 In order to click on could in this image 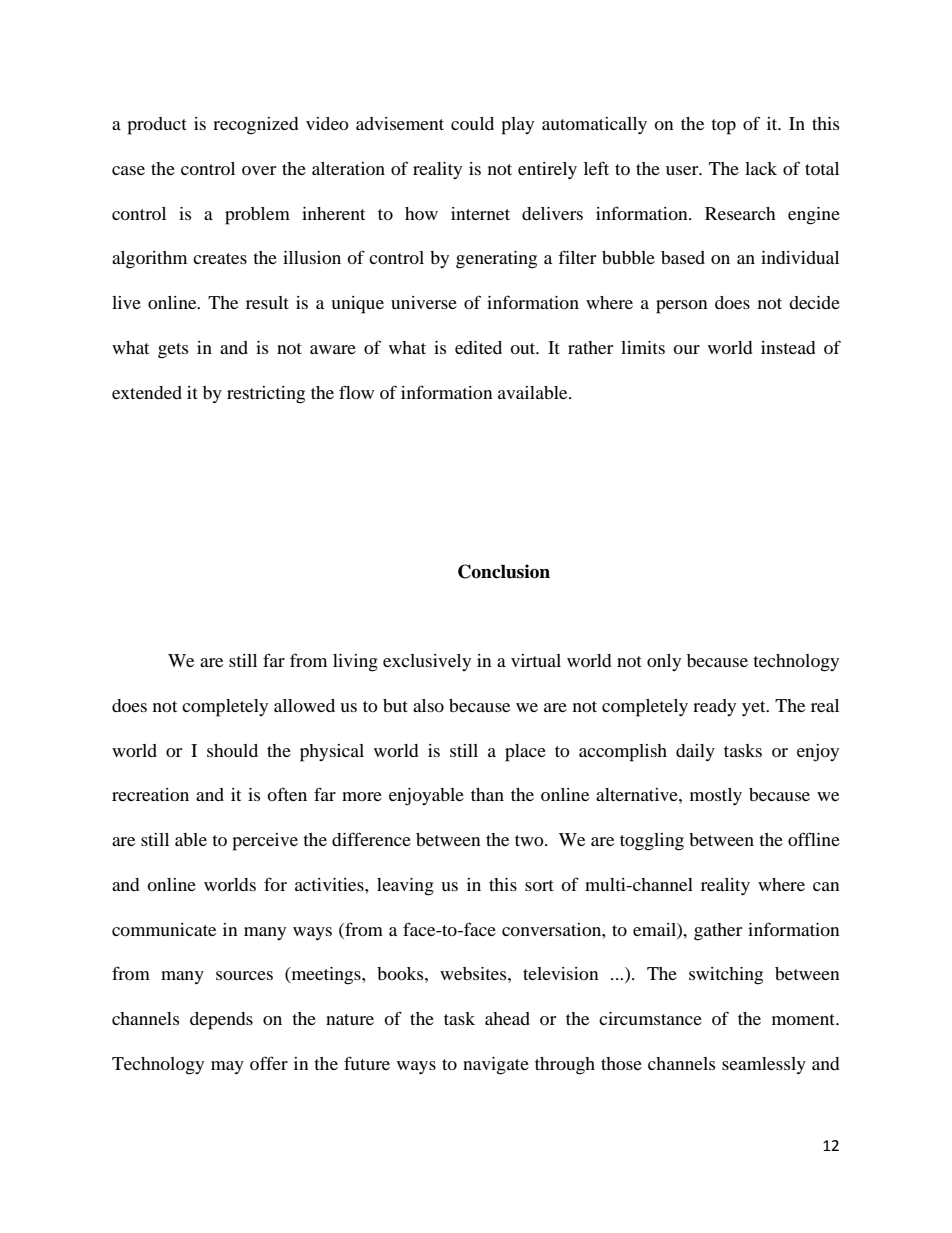, I will do `click(472, 123)`.
